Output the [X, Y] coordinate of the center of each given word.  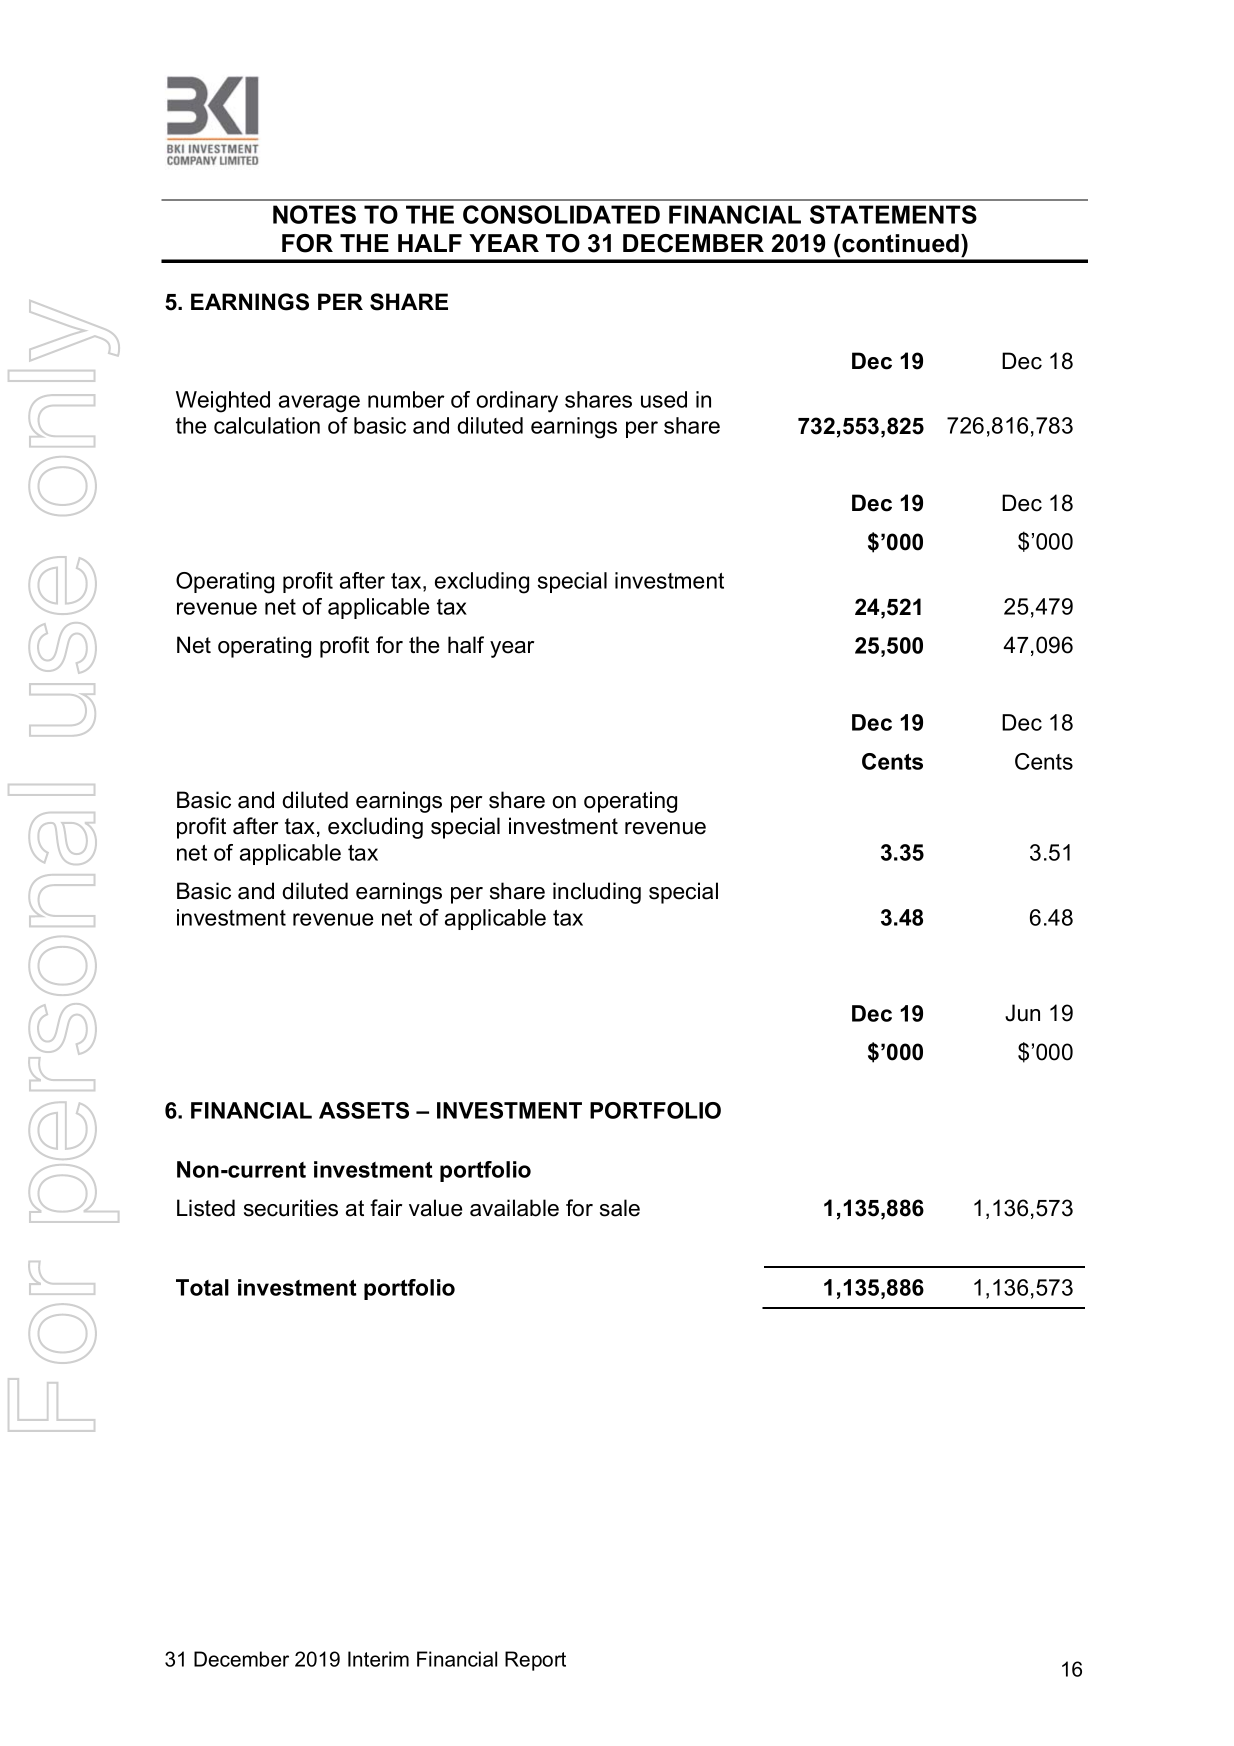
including [597, 893]
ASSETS [364, 1110]
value [435, 1208]
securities [291, 1208]
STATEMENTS [893, 214]
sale [620, 1208]
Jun [1022, 1013]
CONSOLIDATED [561, 214]
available [514, 1208]
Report [535, 1661]
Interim [378, 1659]
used [664, 399]
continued [899, 243]
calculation [267, 425]
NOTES [314, 214]
